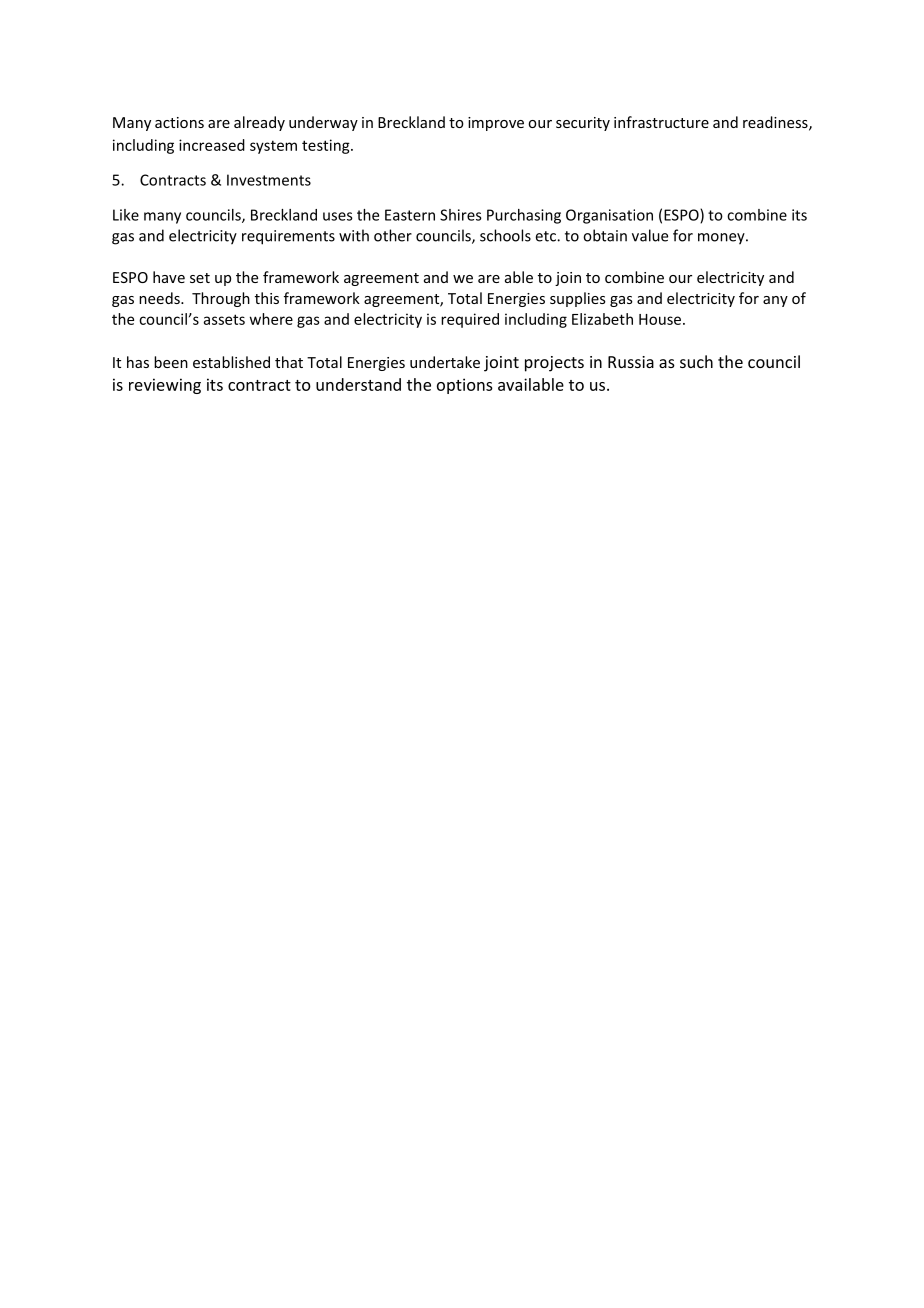  What do you see at coordinates (169, 277) in the page?
I see `have` at bounding box center [169, 277].
